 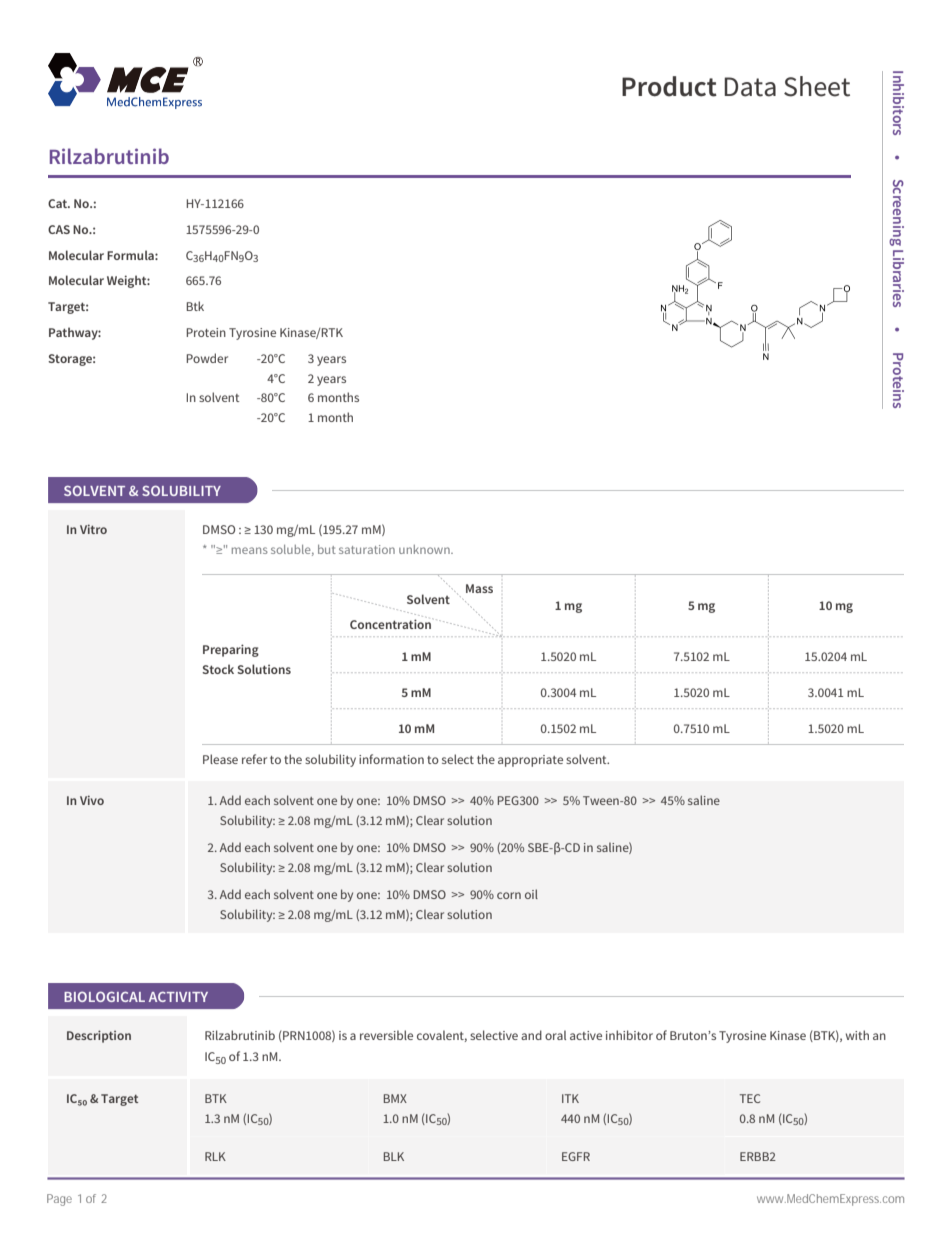 I want to click on Concentration, so click(x=390, y=624).
